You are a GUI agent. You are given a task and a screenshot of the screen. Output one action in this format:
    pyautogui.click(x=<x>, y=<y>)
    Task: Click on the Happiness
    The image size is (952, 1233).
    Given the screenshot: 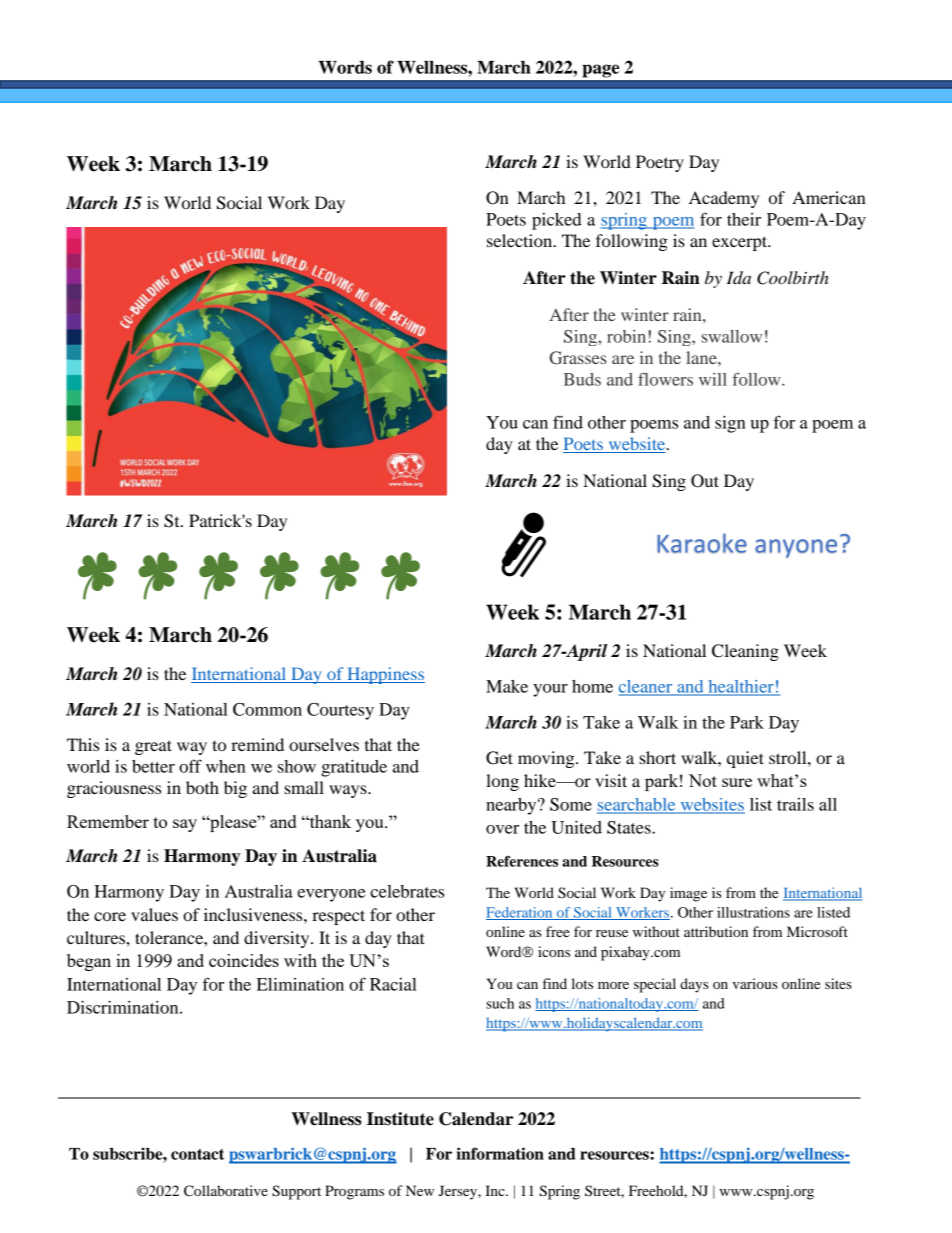 What is the action you would take?
    pyautogui.click(x=385, y=675)
